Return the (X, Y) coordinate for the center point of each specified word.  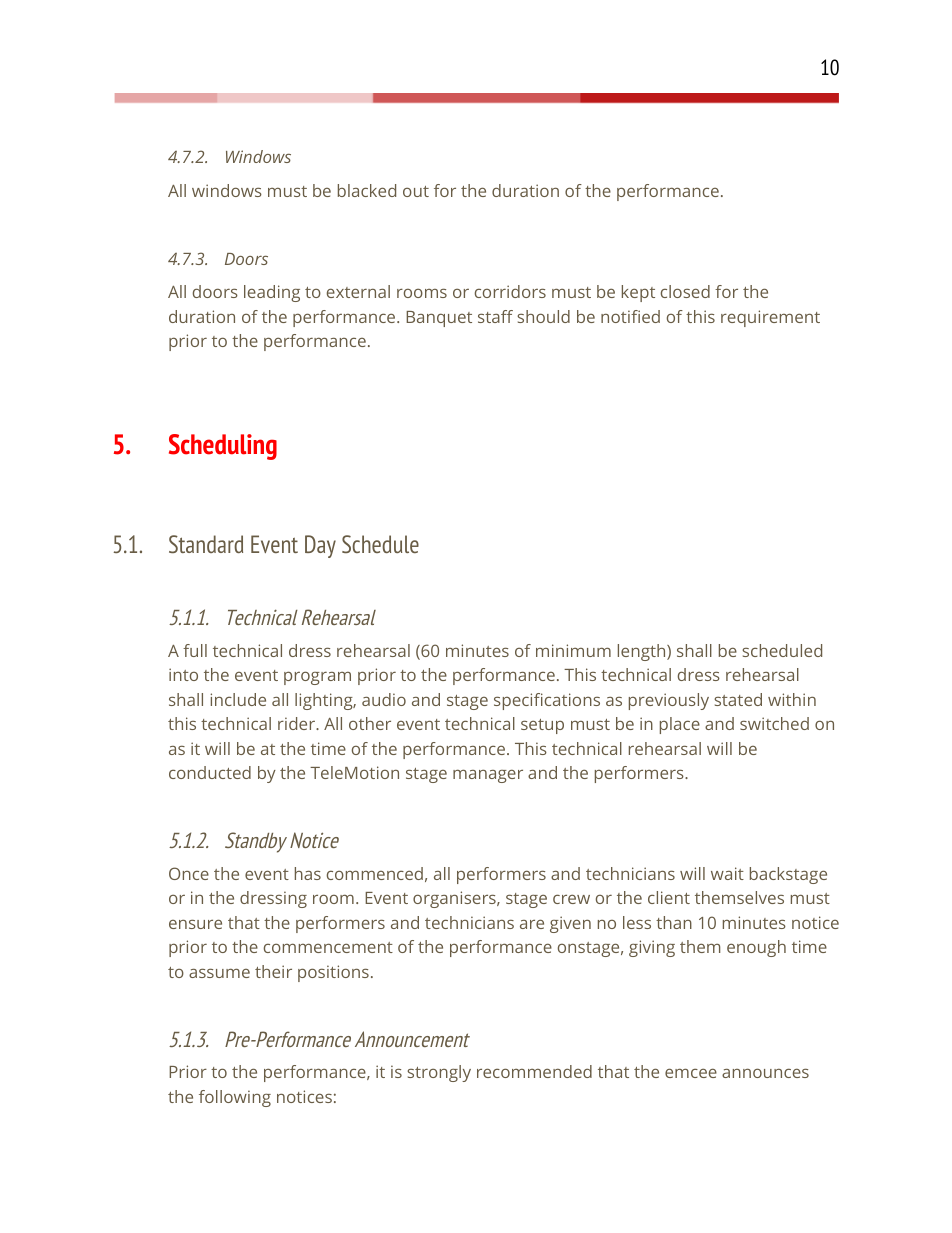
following (235, 1098)
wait (727, 873)
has (308, 873)
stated (738, 699)
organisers (455, 899)
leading (272, 293)
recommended (534, 1071)
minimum (573, 650)
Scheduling (223, 447)
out (416, 191)
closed (685, 291)
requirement (770, 318)
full (195, 650)
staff (495, 316)
